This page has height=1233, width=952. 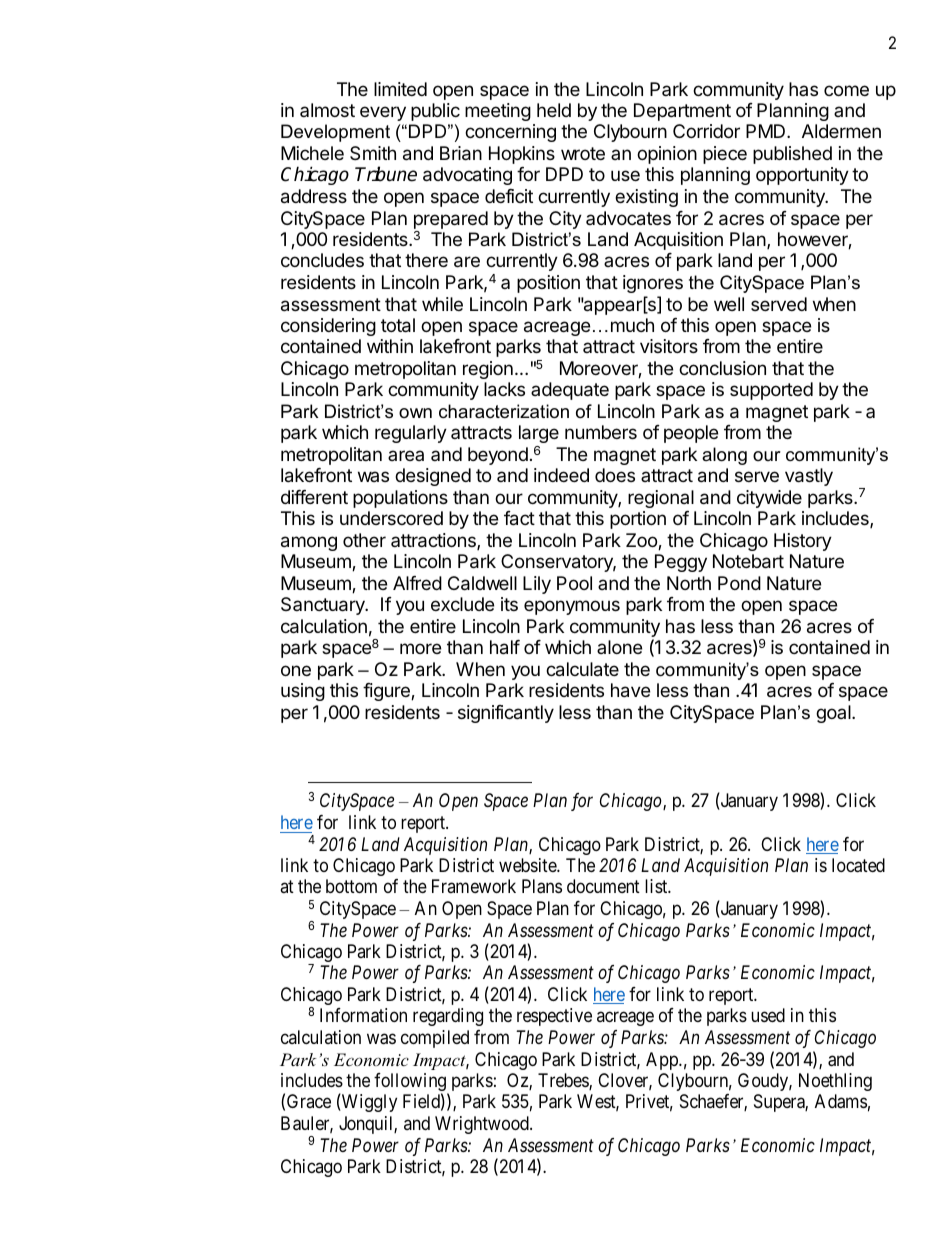 What do you see at coordinates (767, 131) in the page?
I see `PMD` at bounding box center [767, 131].
